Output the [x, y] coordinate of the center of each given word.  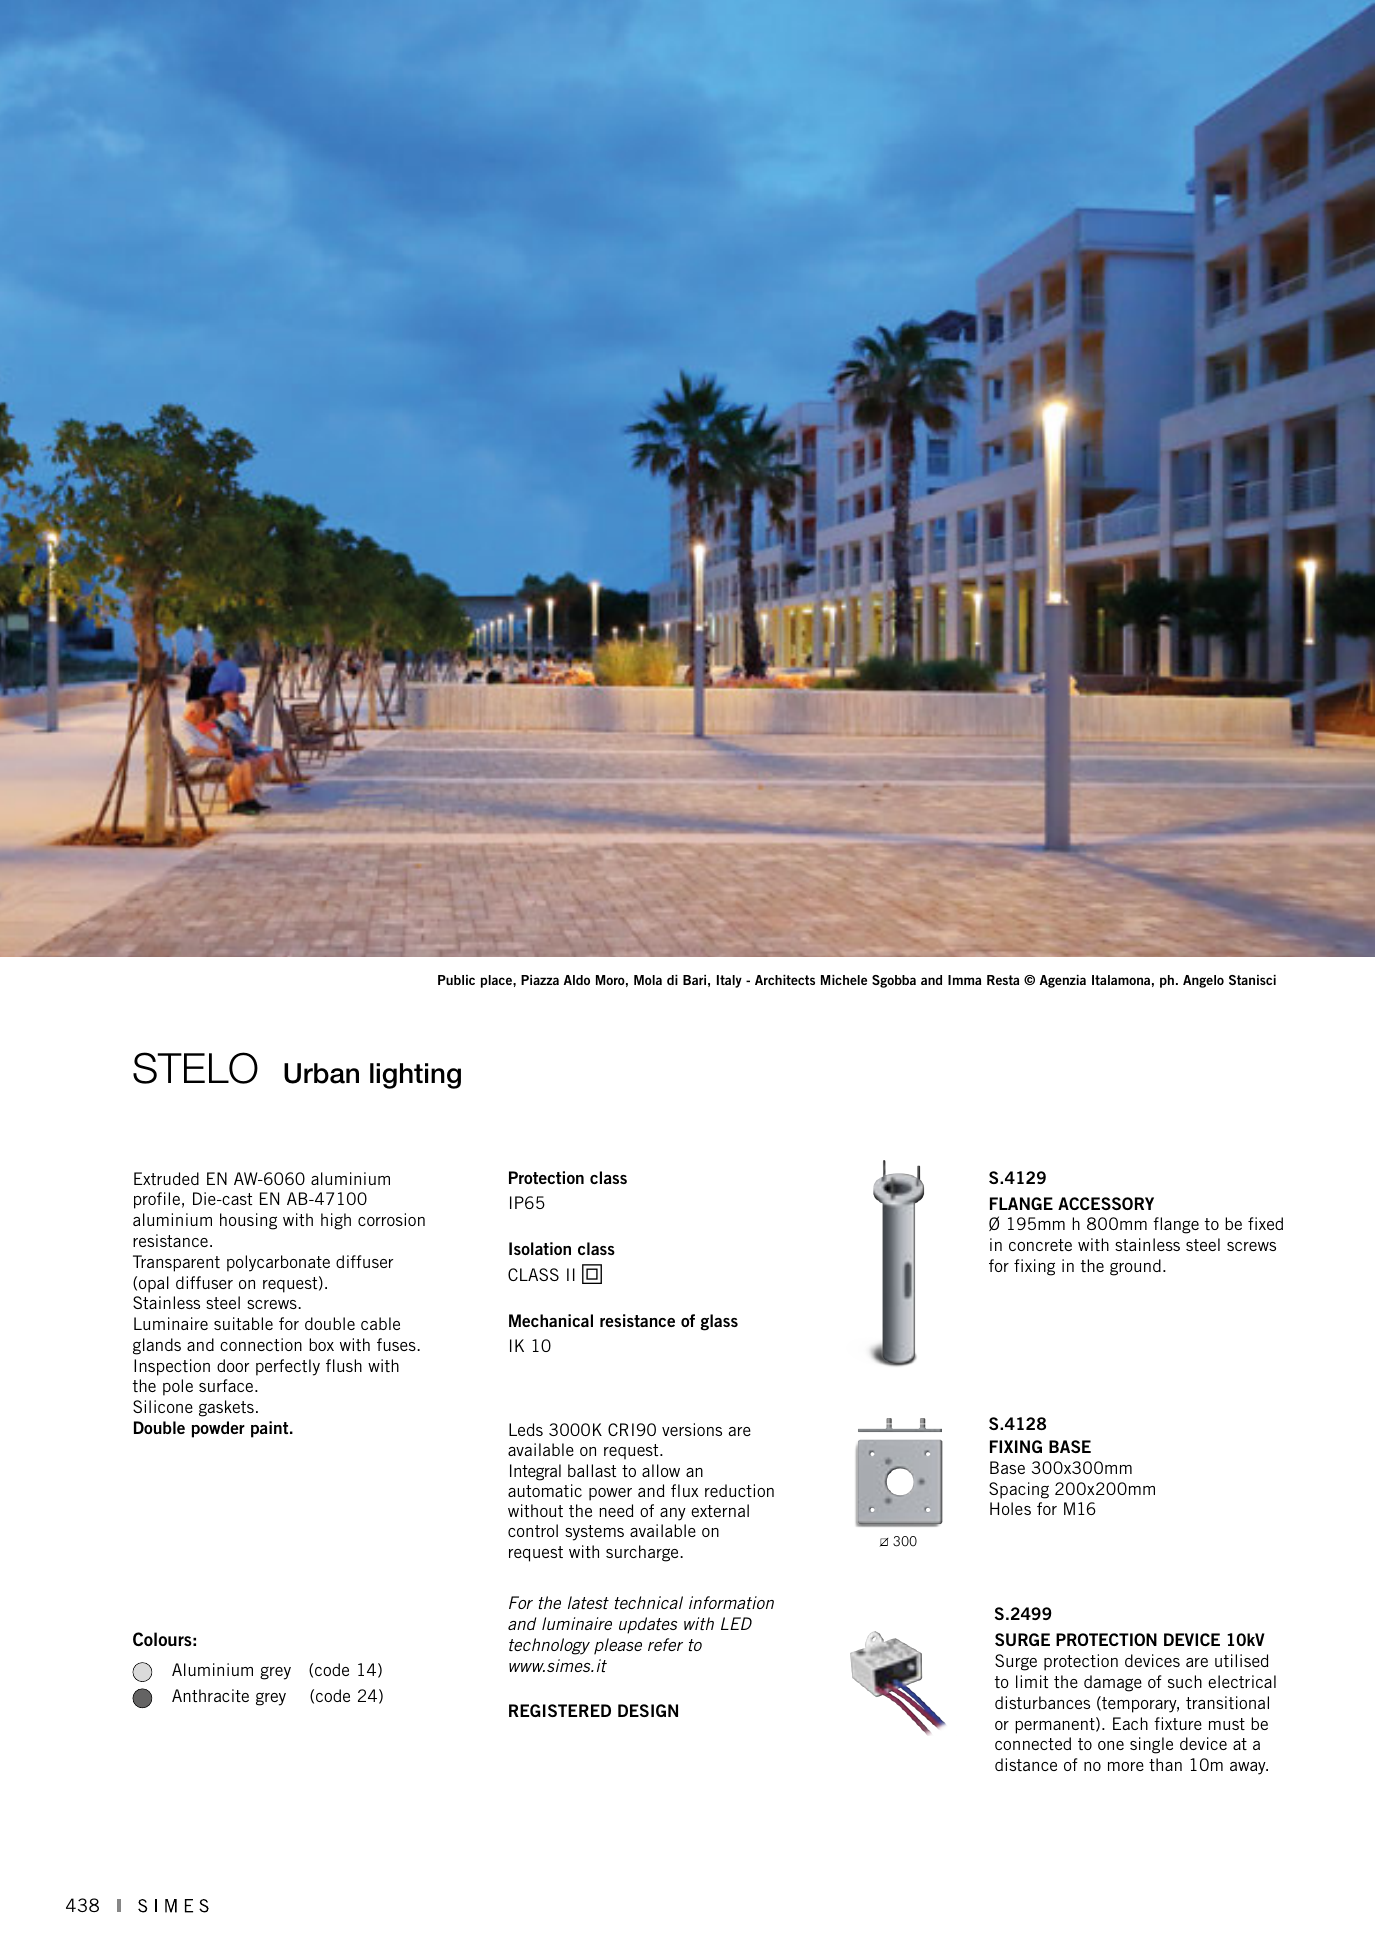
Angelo [1203, 981]
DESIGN [648, 1710]
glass [719, 1322]
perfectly [288, 1367]
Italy [729, 981]
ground [1135, 1267]
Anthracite [210, 1695]
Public [456, 980]
